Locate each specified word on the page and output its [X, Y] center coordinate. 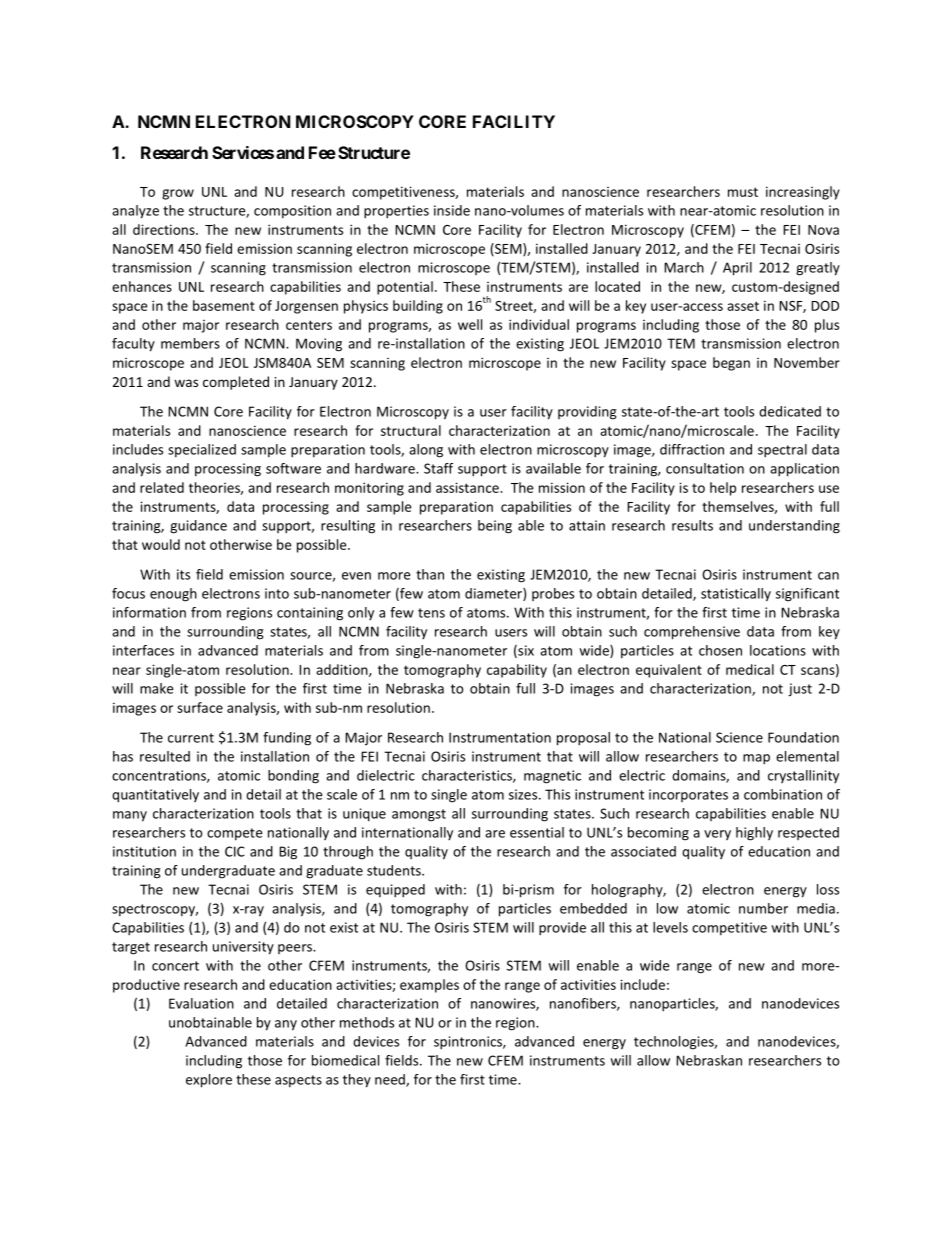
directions [165, 229]
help [723, 489]
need [391, 1080]
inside [452, 210]
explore [209, 1081]
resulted [165, 756]
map [756, 759]
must [743, 192]
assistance [468, 487]
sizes [524, 794]
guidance [198, 527]
